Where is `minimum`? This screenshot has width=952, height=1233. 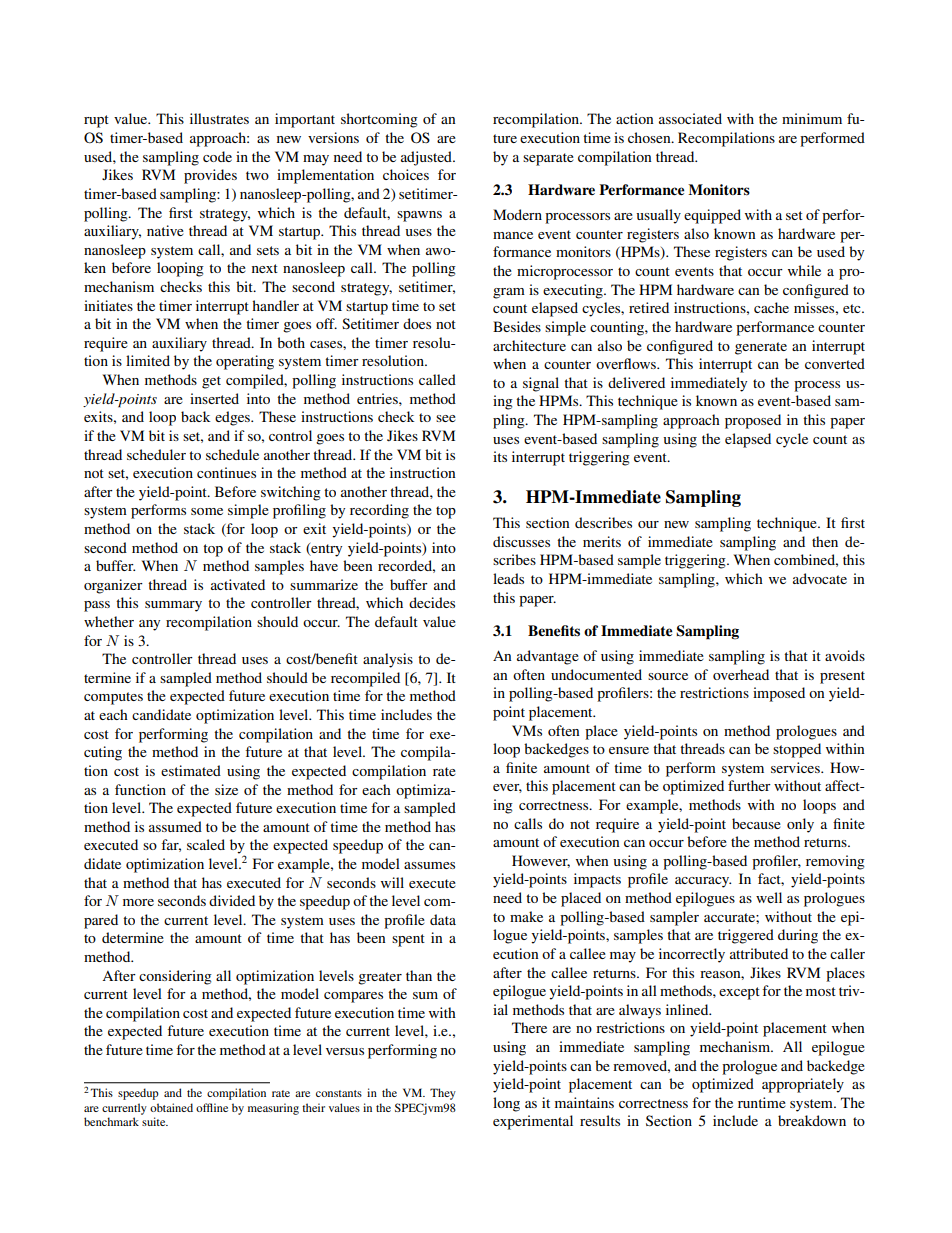 minimum is located at coordinates (812, 118).
